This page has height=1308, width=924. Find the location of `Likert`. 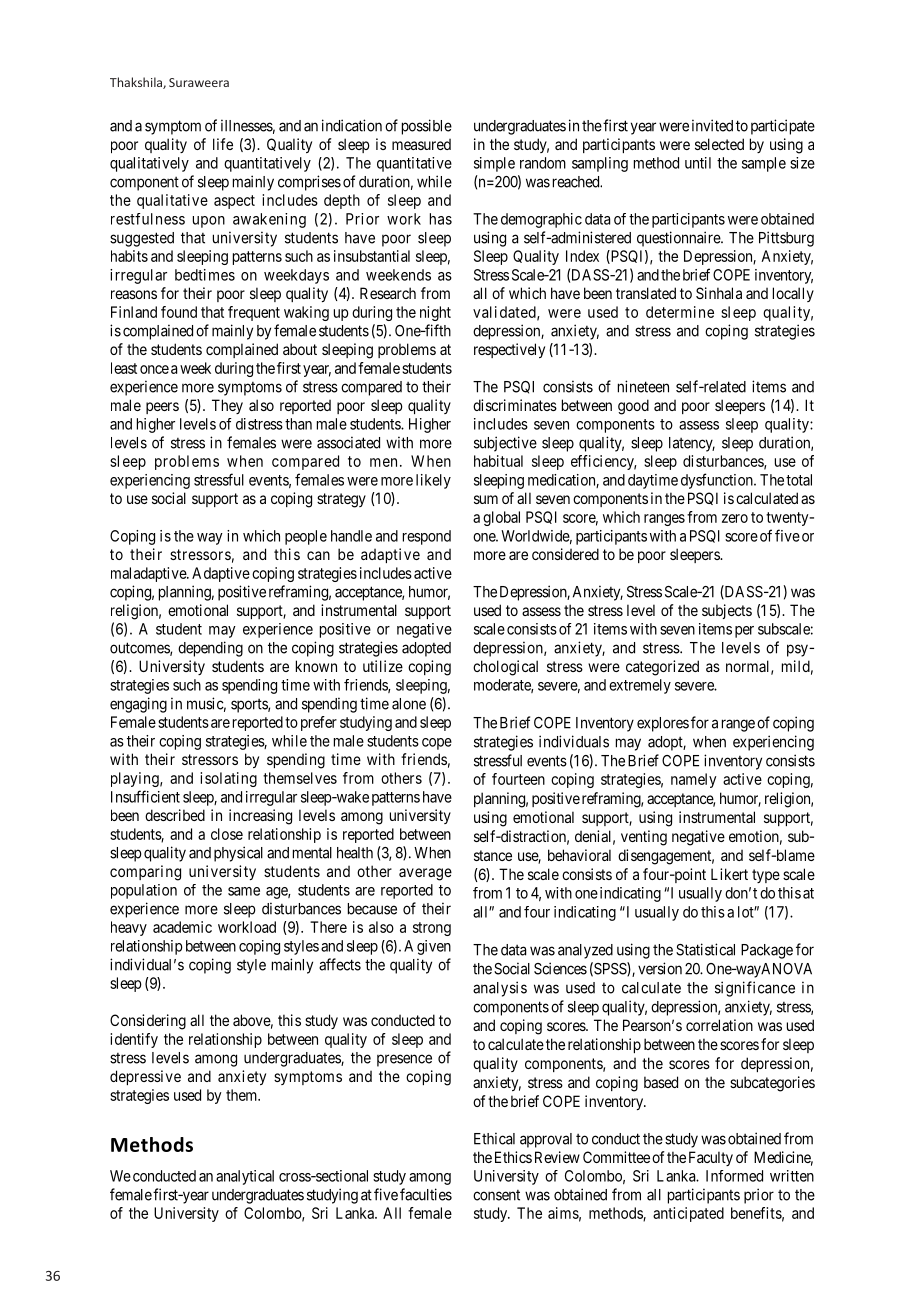

Likert is located at coordinates (729, 874).
